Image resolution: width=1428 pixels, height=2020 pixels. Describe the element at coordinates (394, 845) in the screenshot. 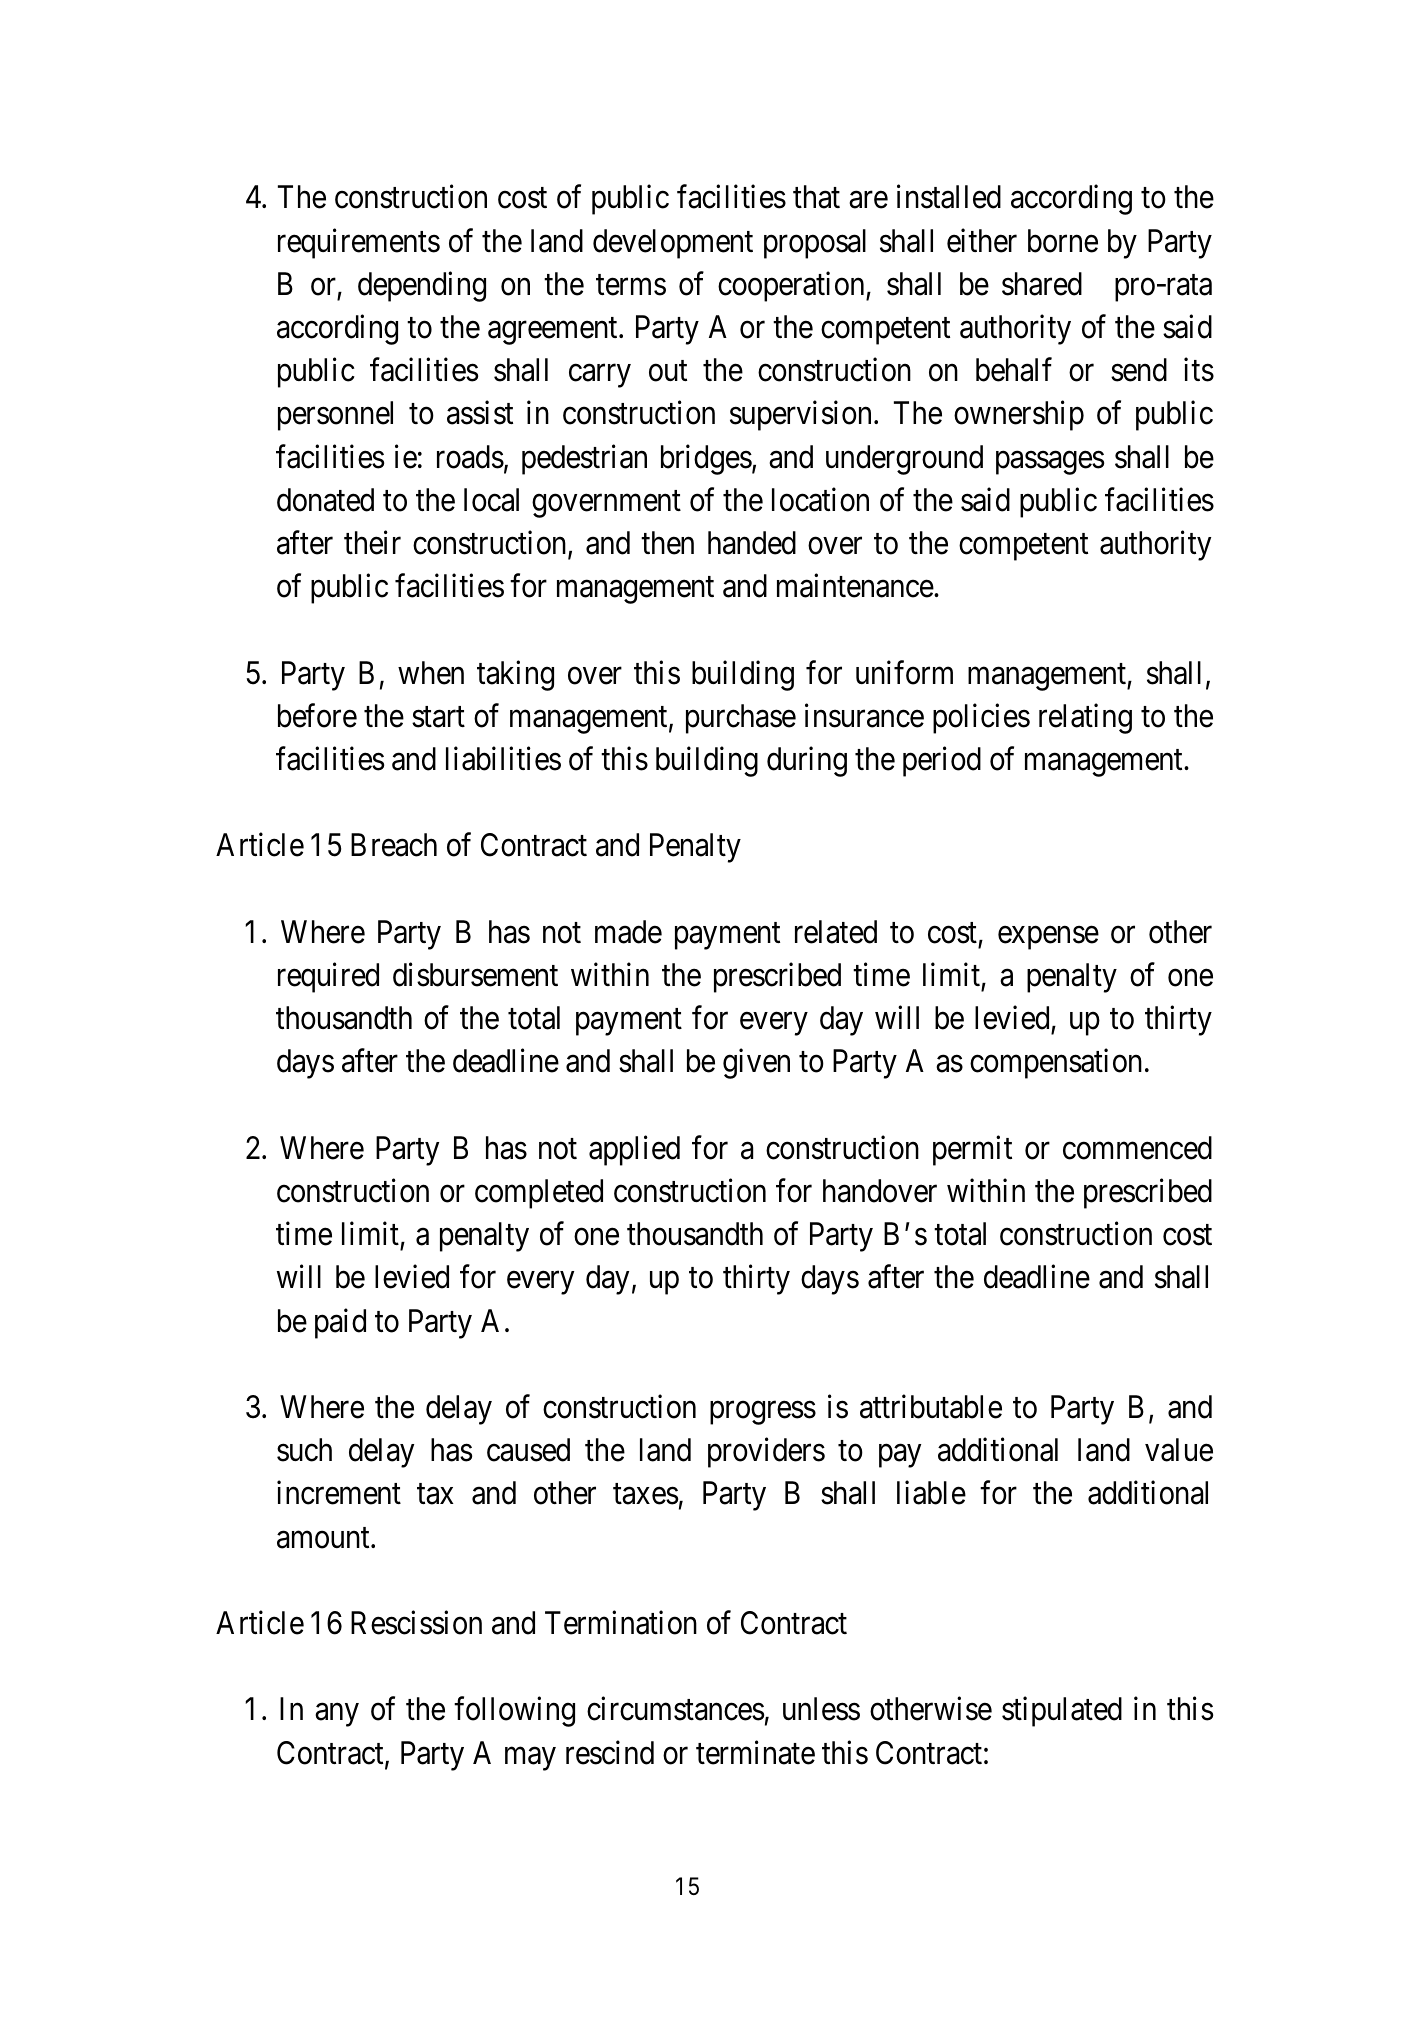

I see `Breach` at that location.
